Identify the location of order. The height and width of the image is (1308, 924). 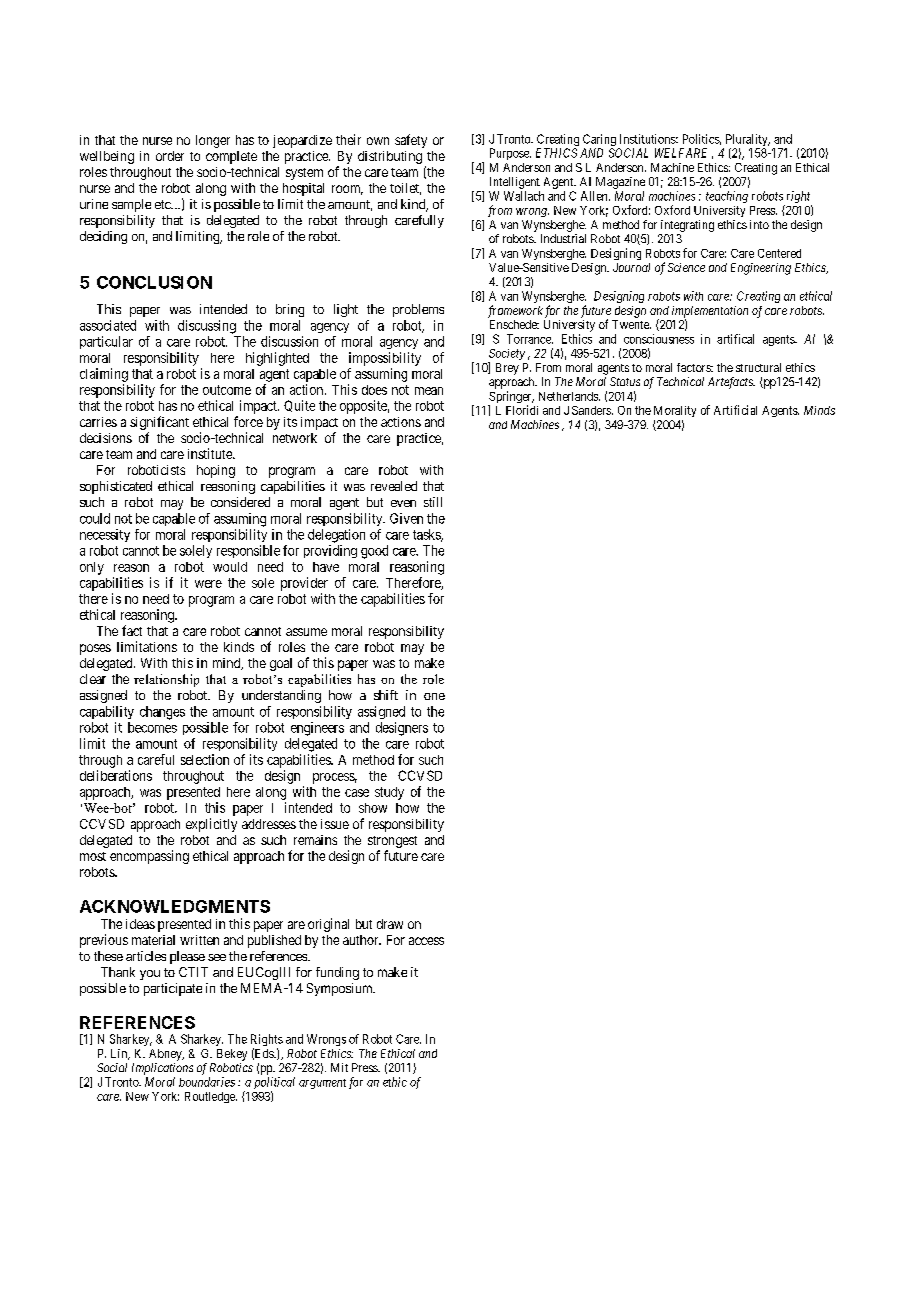
(170, 156).
